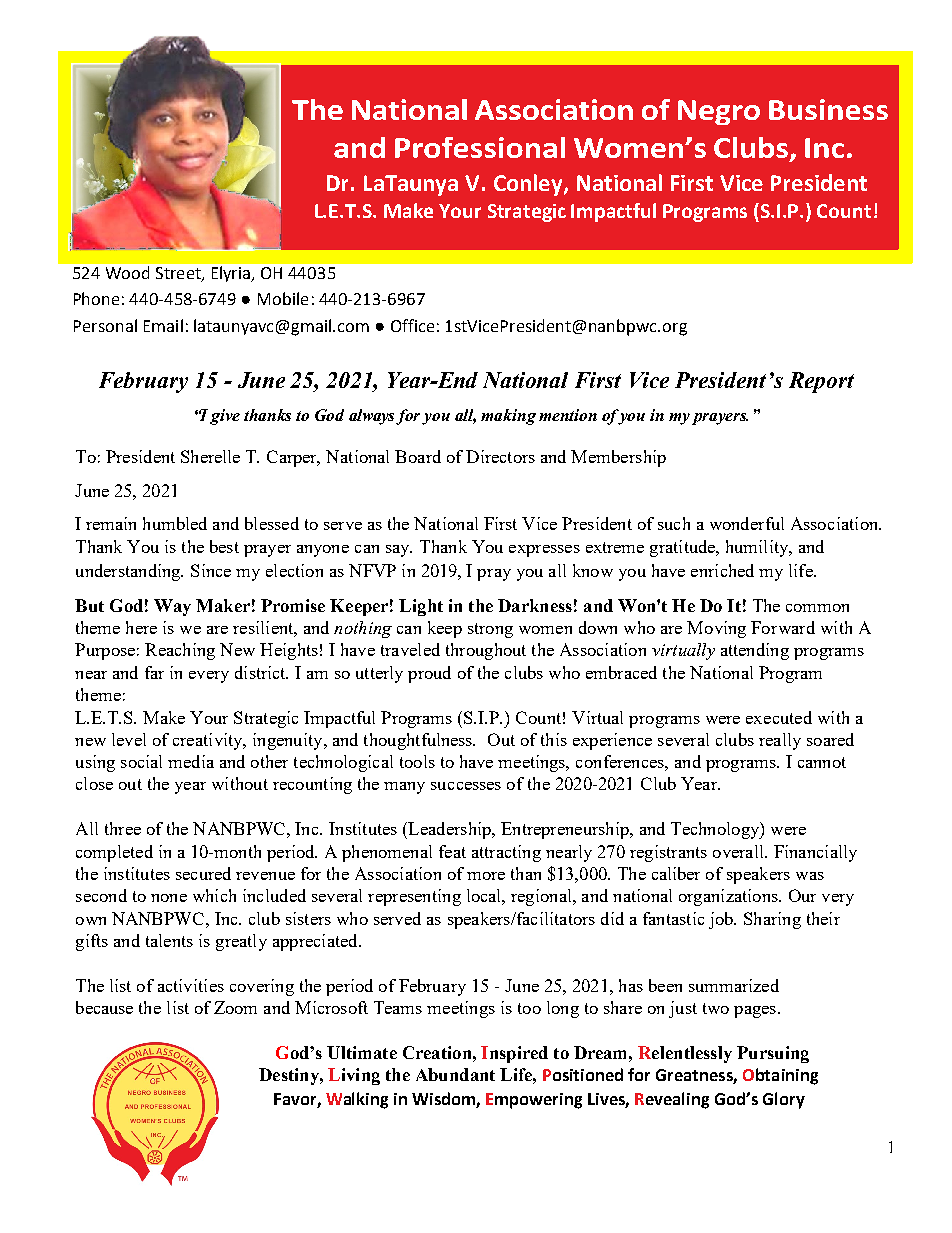 This document has height=1233, width=952. I want to click on Street, so click(179, 274).
